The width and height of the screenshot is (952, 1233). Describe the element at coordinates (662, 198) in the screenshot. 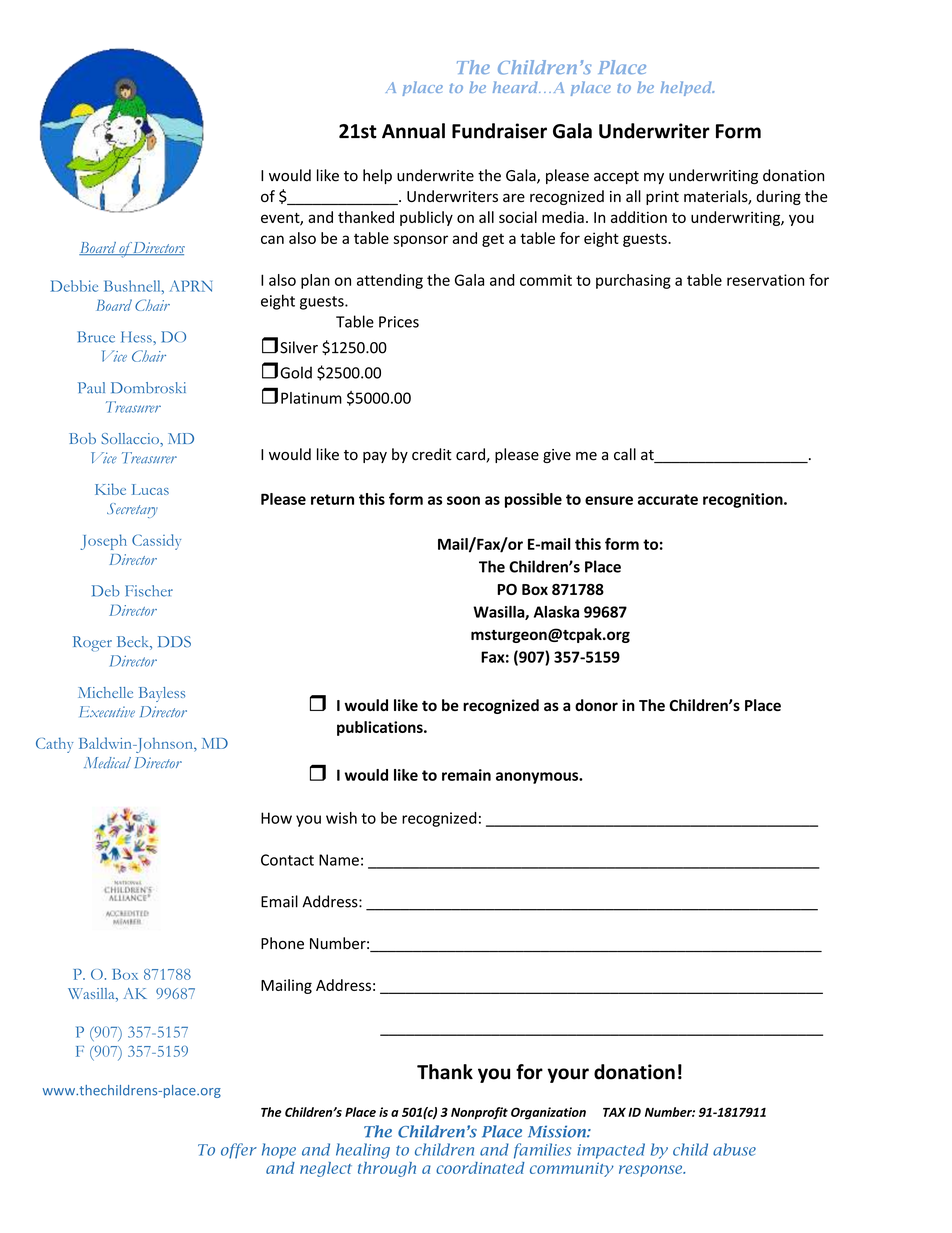

I see `print` at that location.
